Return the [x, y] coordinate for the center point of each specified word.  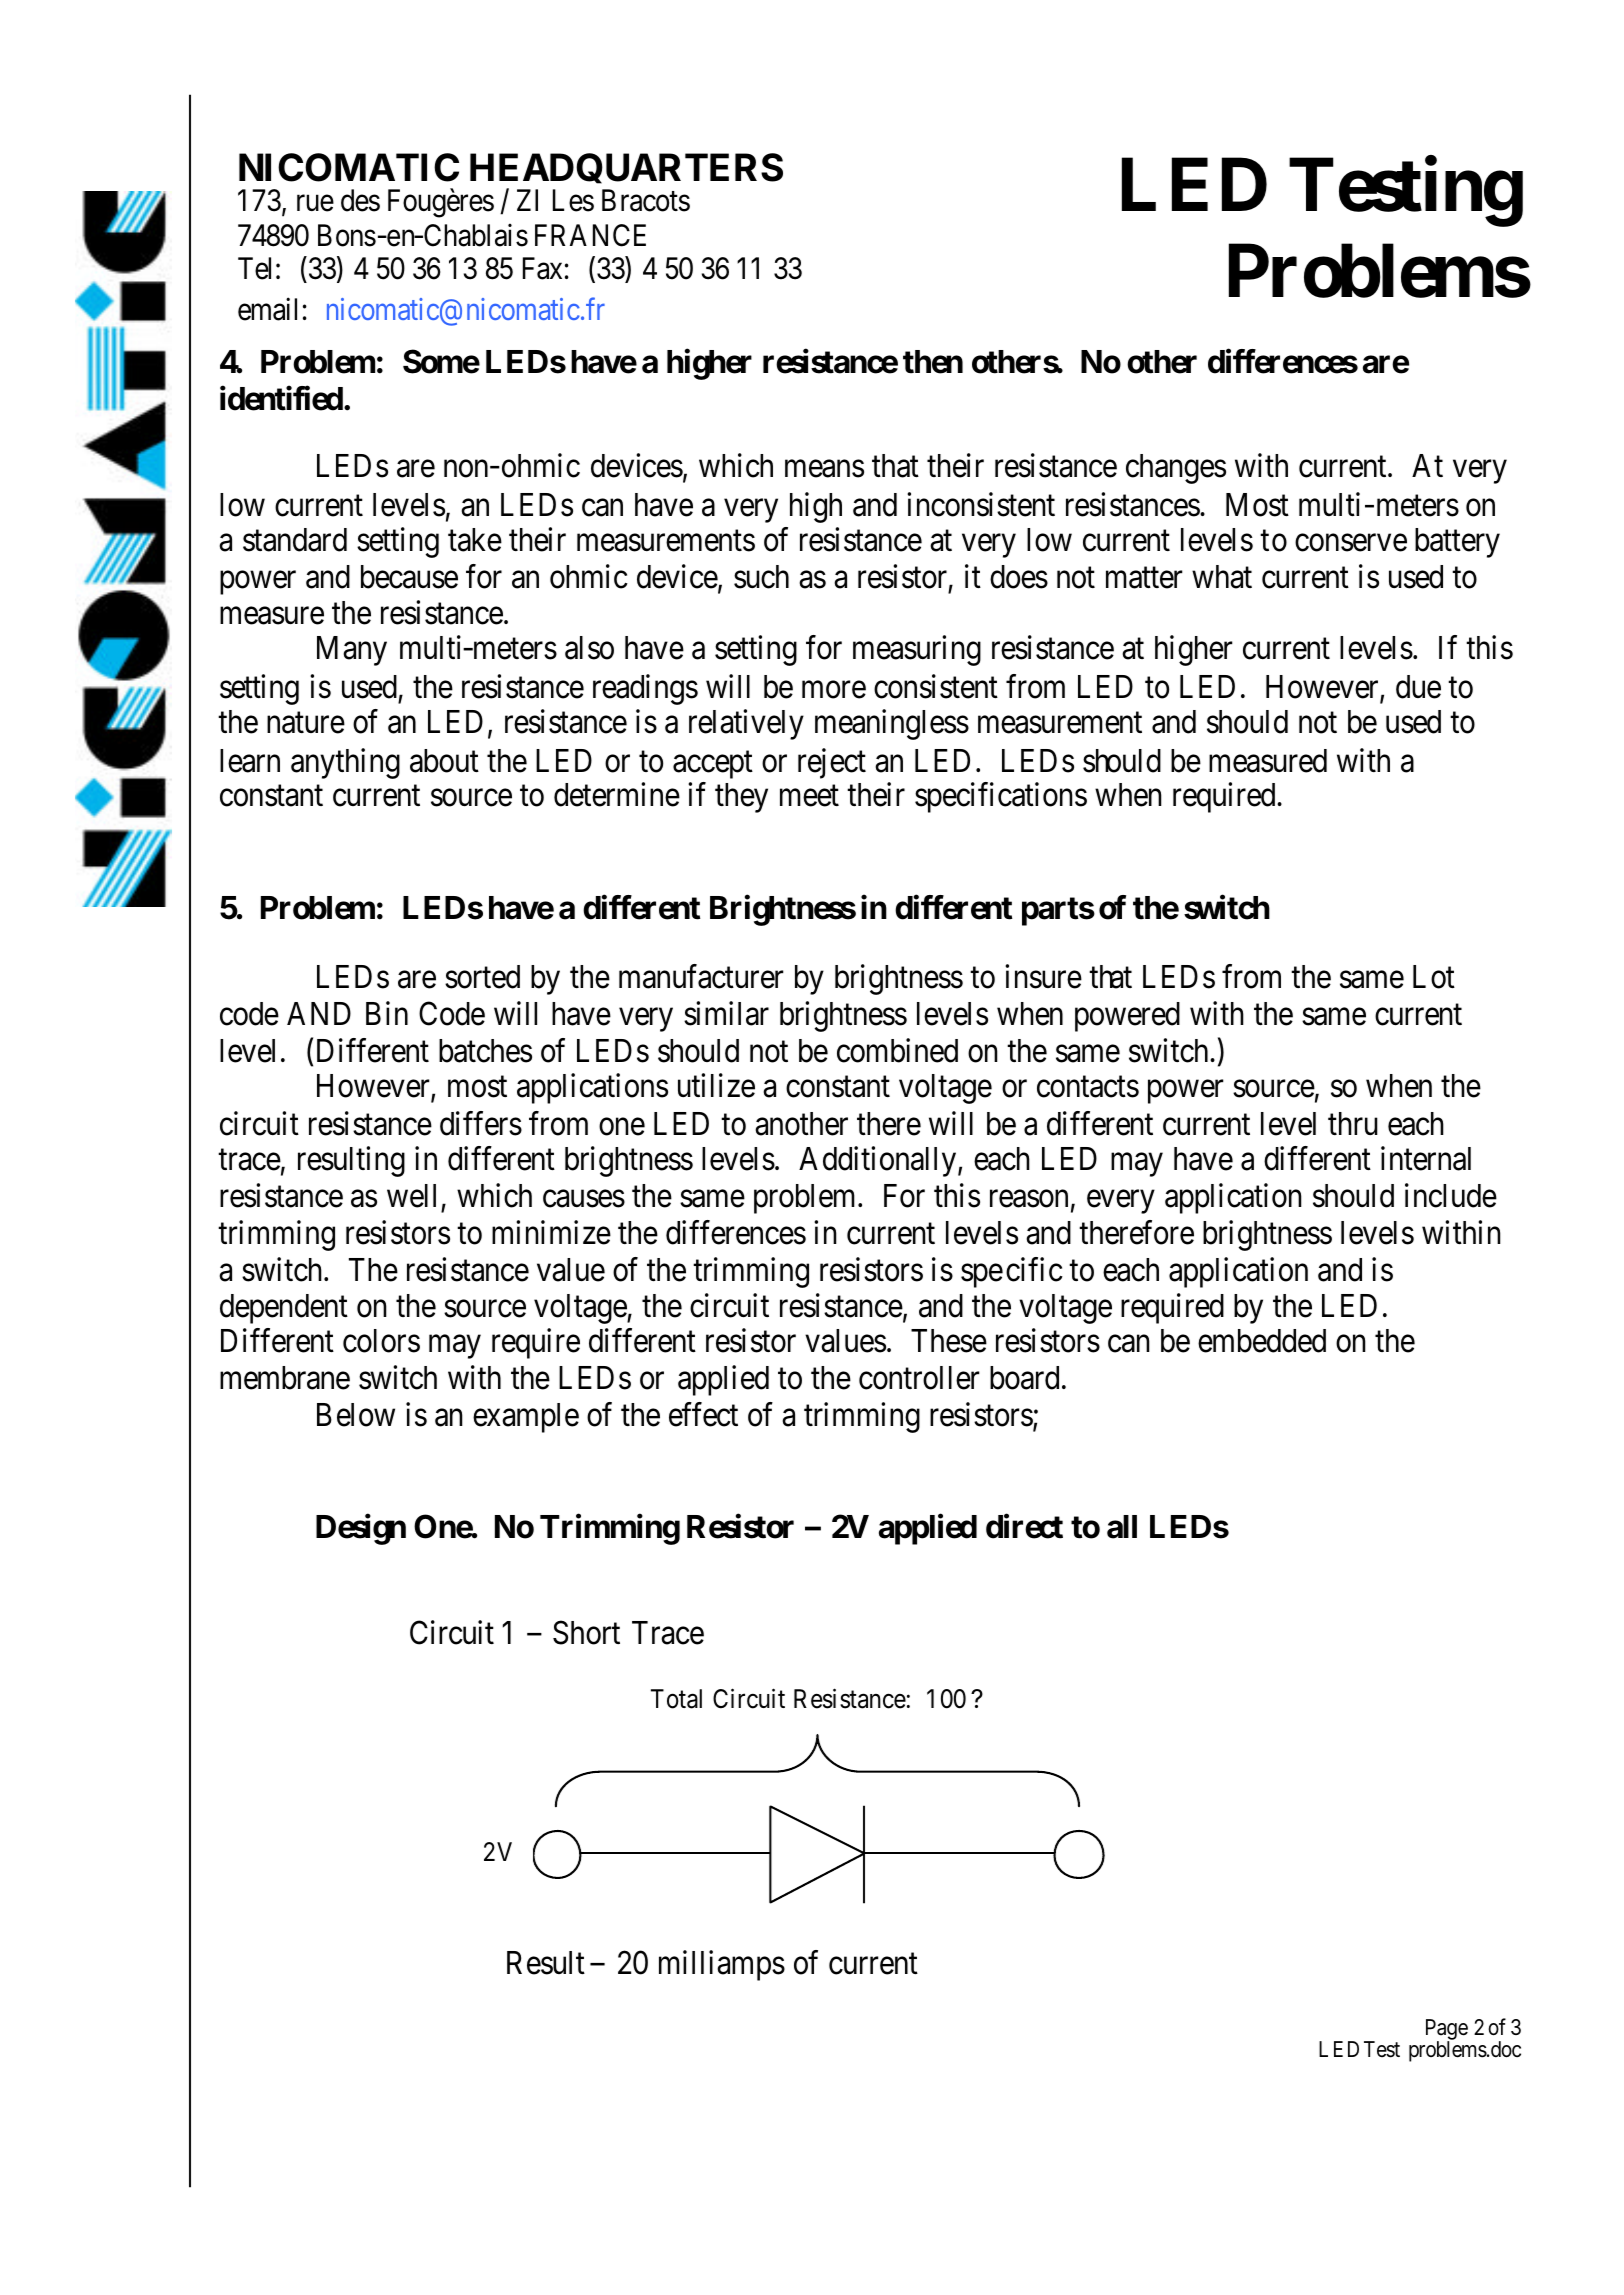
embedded [1262, 1341]
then [933, 362]
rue [315, 204]
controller [919, 1378]
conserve [1351, 543]
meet [809, 796]
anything [345, 763]
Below [356, 1415]
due [1418, 687]
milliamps [722, 1965]
